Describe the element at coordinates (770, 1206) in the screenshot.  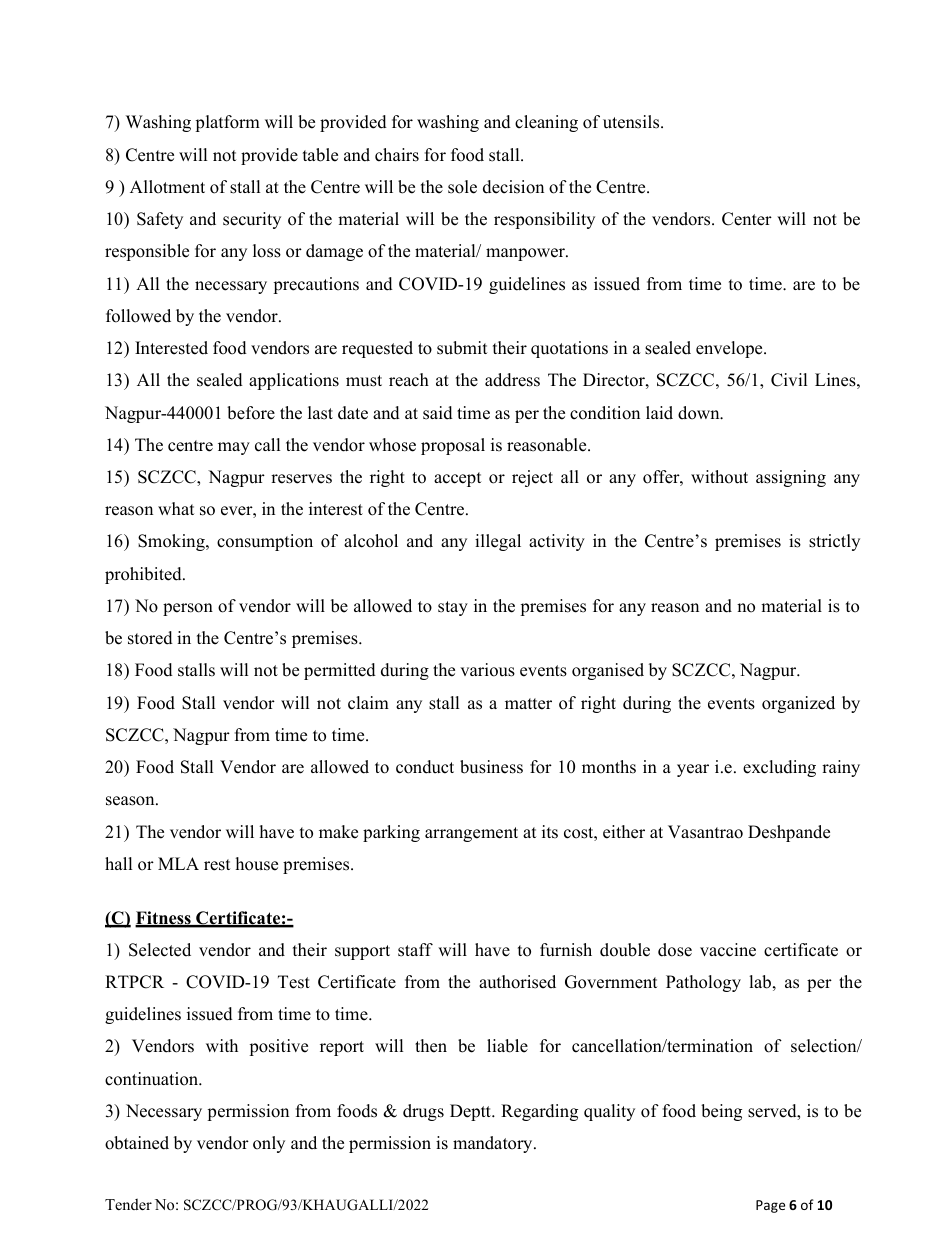
I see `Page` at that location.
